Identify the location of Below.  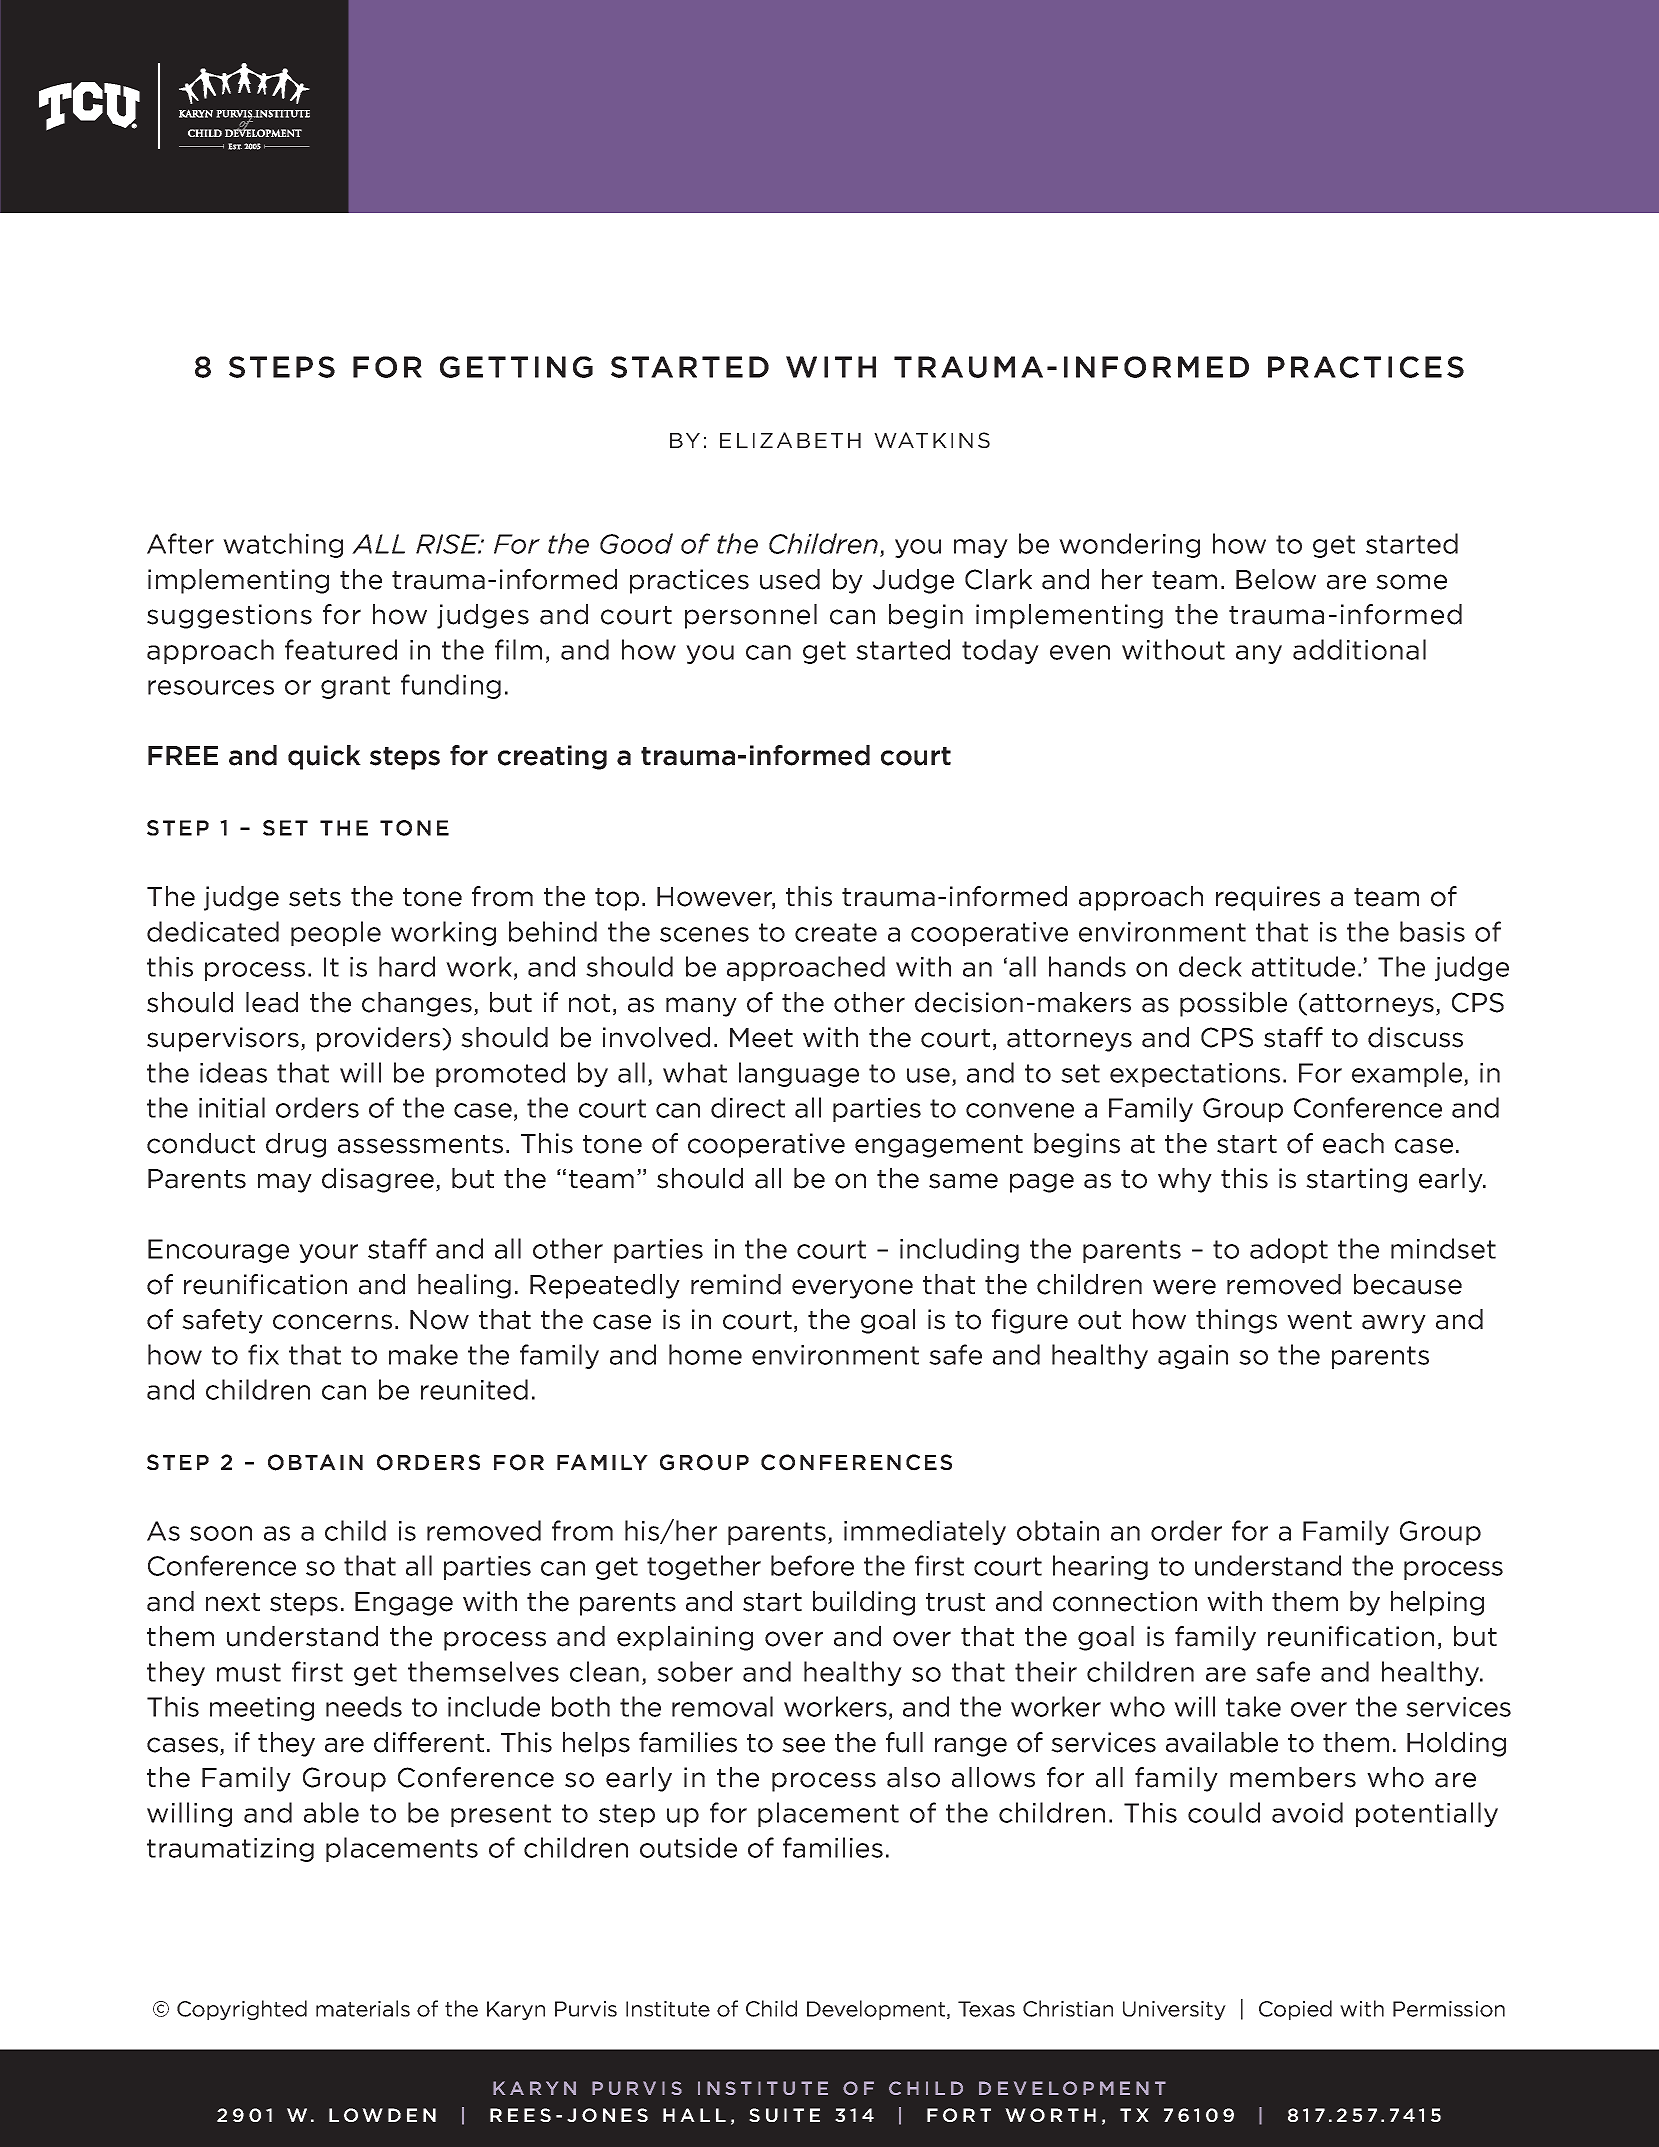
(1276, 579).
